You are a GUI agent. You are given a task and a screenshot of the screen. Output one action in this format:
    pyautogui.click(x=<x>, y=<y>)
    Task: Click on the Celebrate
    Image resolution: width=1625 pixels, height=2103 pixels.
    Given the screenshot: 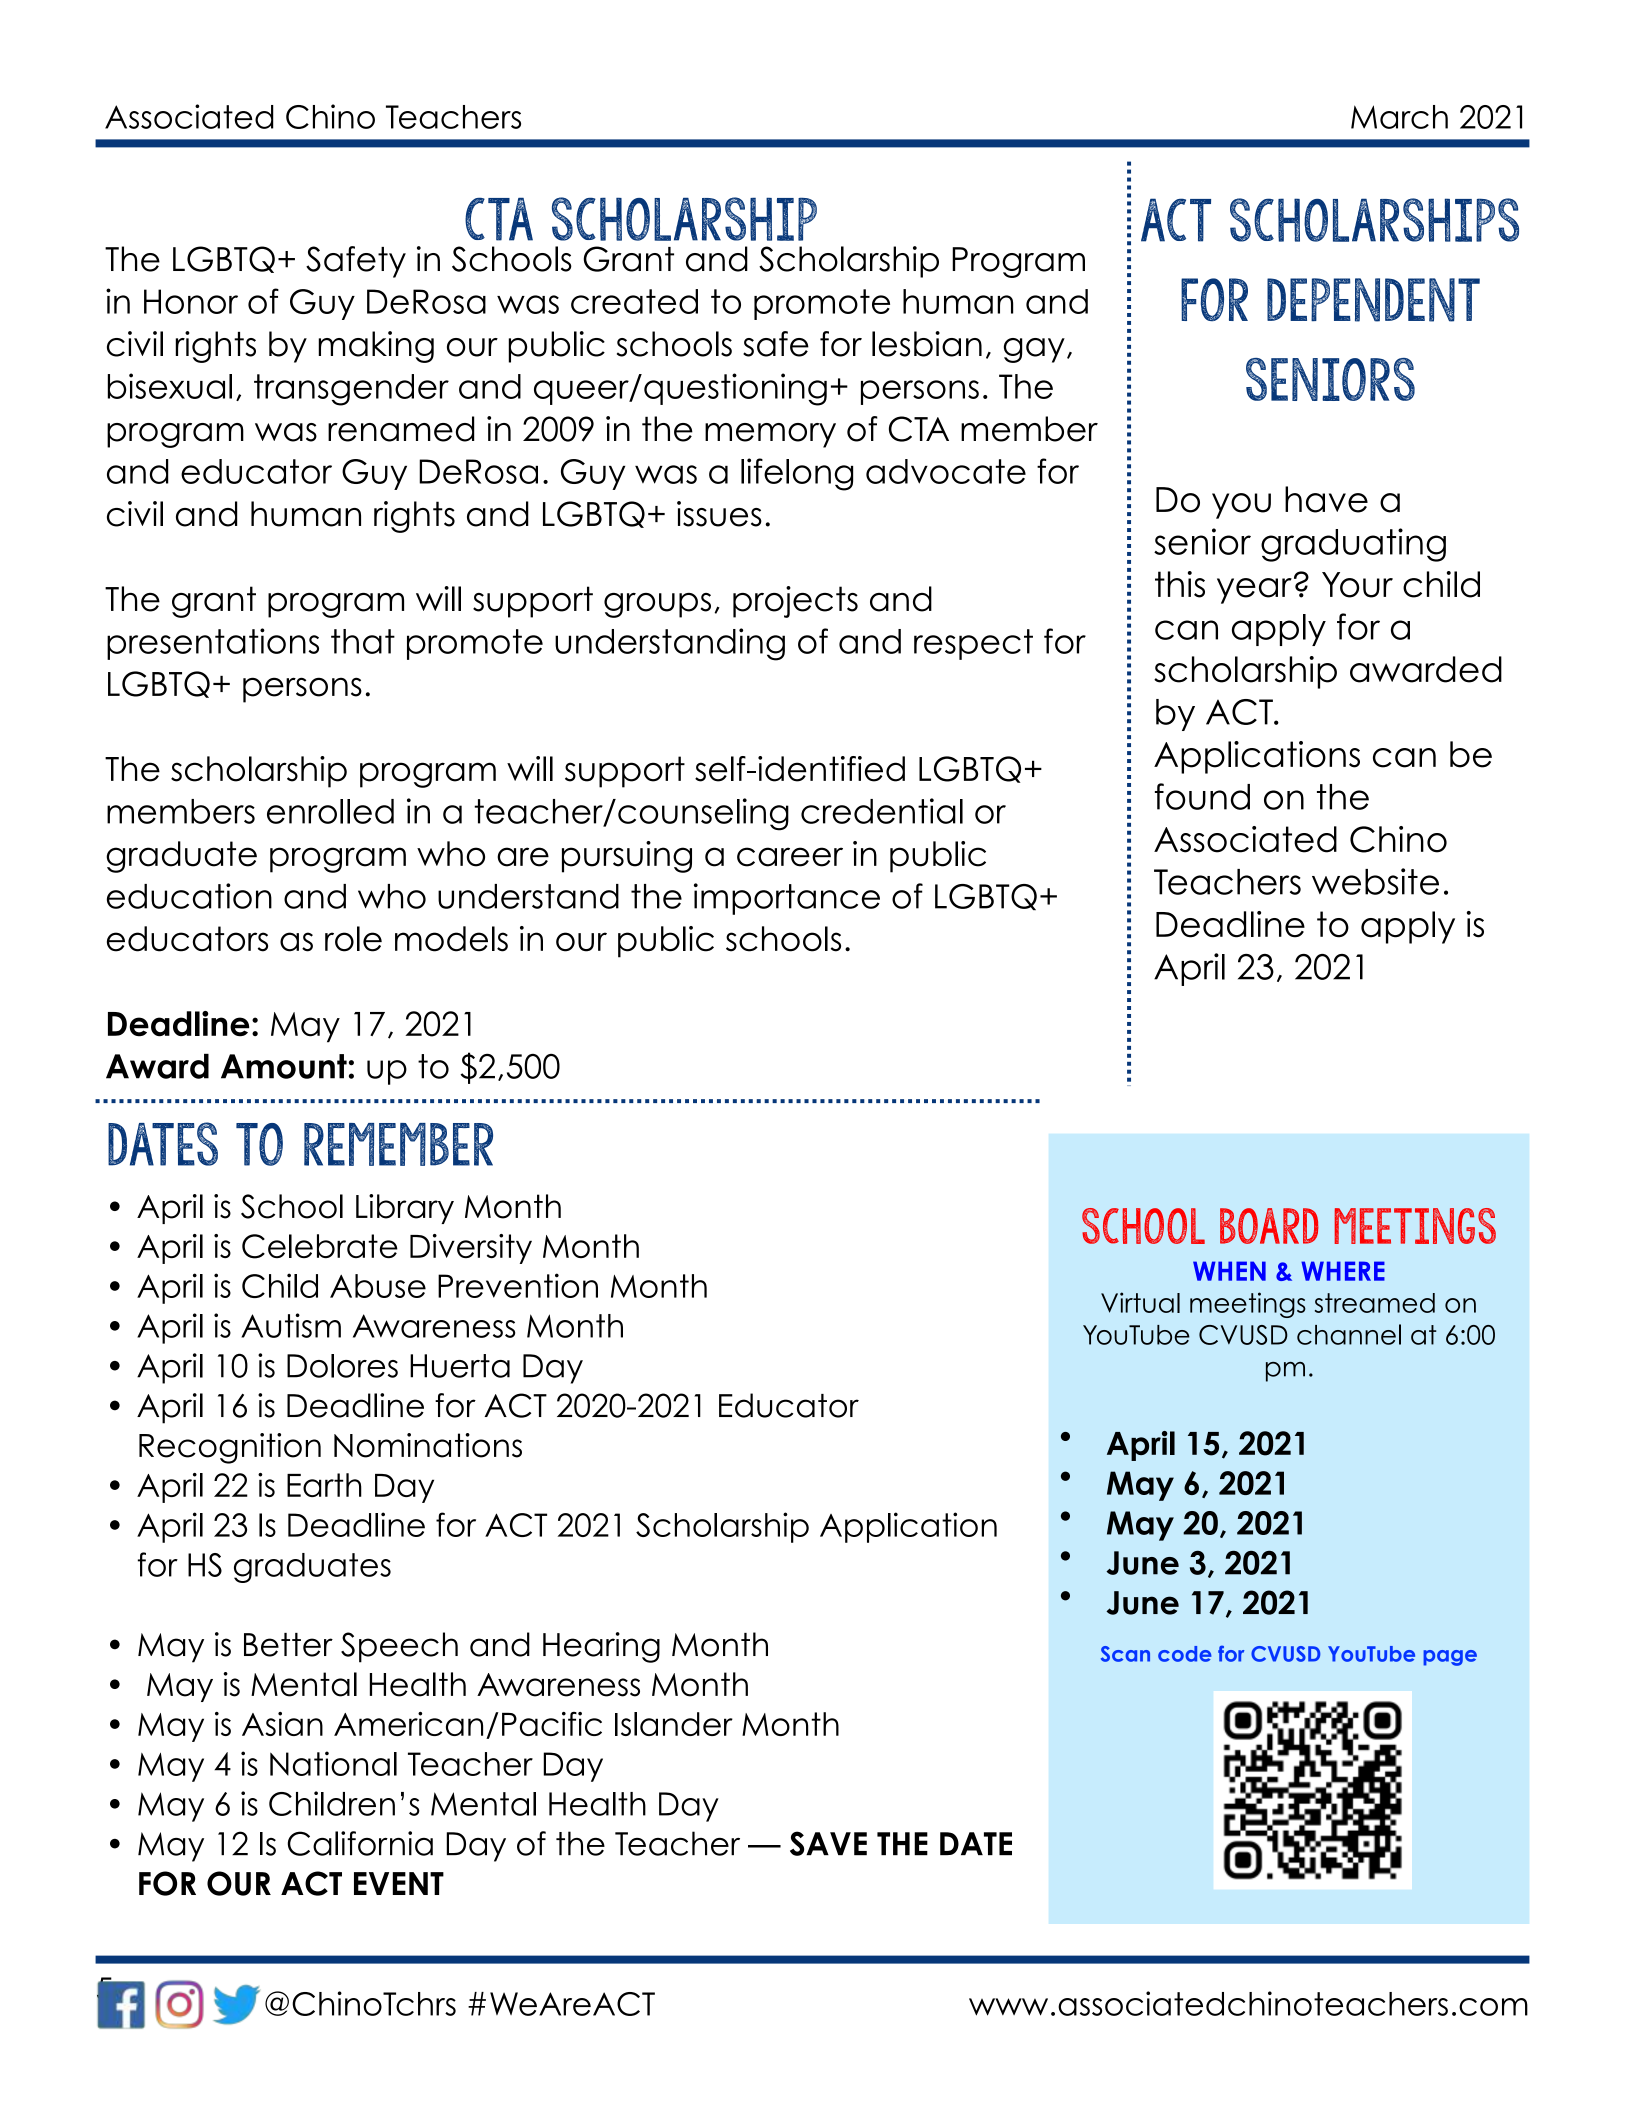 What is the action you would take?
    pyautogui.click(x=320, y=1246)
